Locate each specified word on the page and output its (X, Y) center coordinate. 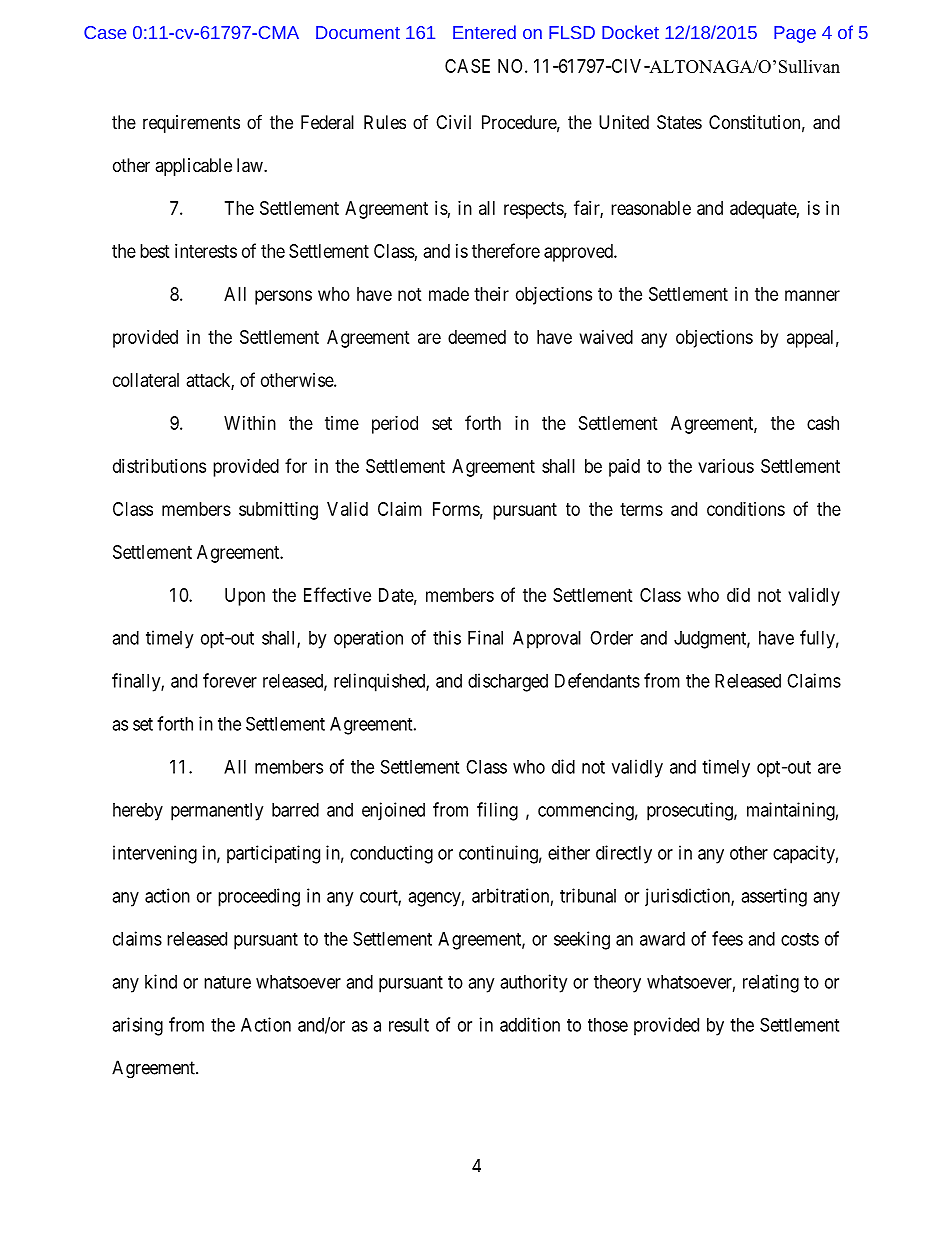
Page (795, 34)
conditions (746, 509)
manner (812, 295)
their (491, 294)
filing (497, 811)
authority (533, 983)
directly (624, 854)
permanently (217, 812)
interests (206, 251)
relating (771, 983)
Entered (484, 32)
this (447, 637)
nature (227, 982)
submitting (278, 511)
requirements (191, 124)
